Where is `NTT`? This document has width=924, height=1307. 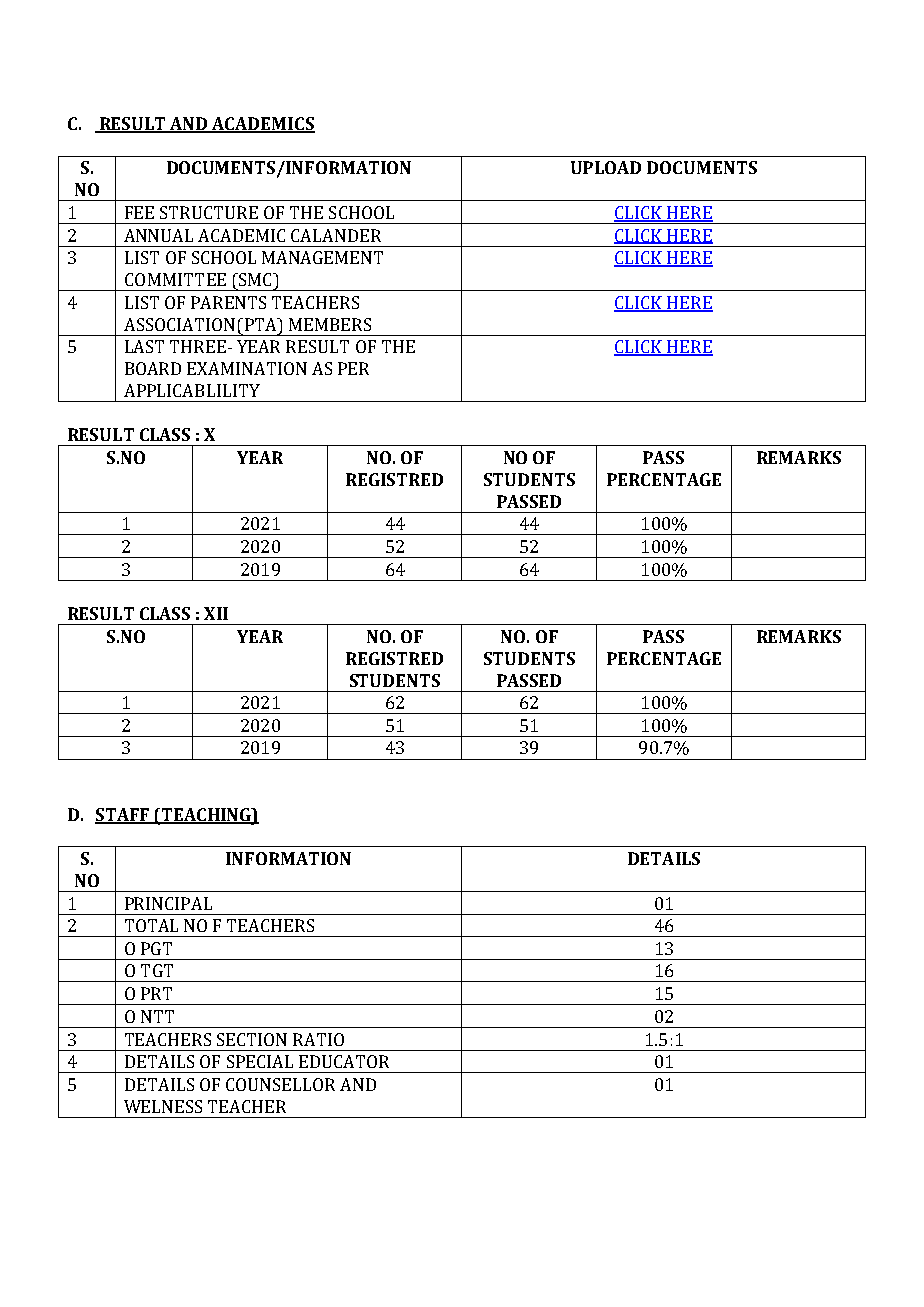 NTT is located at coordinates (157, 1016).
